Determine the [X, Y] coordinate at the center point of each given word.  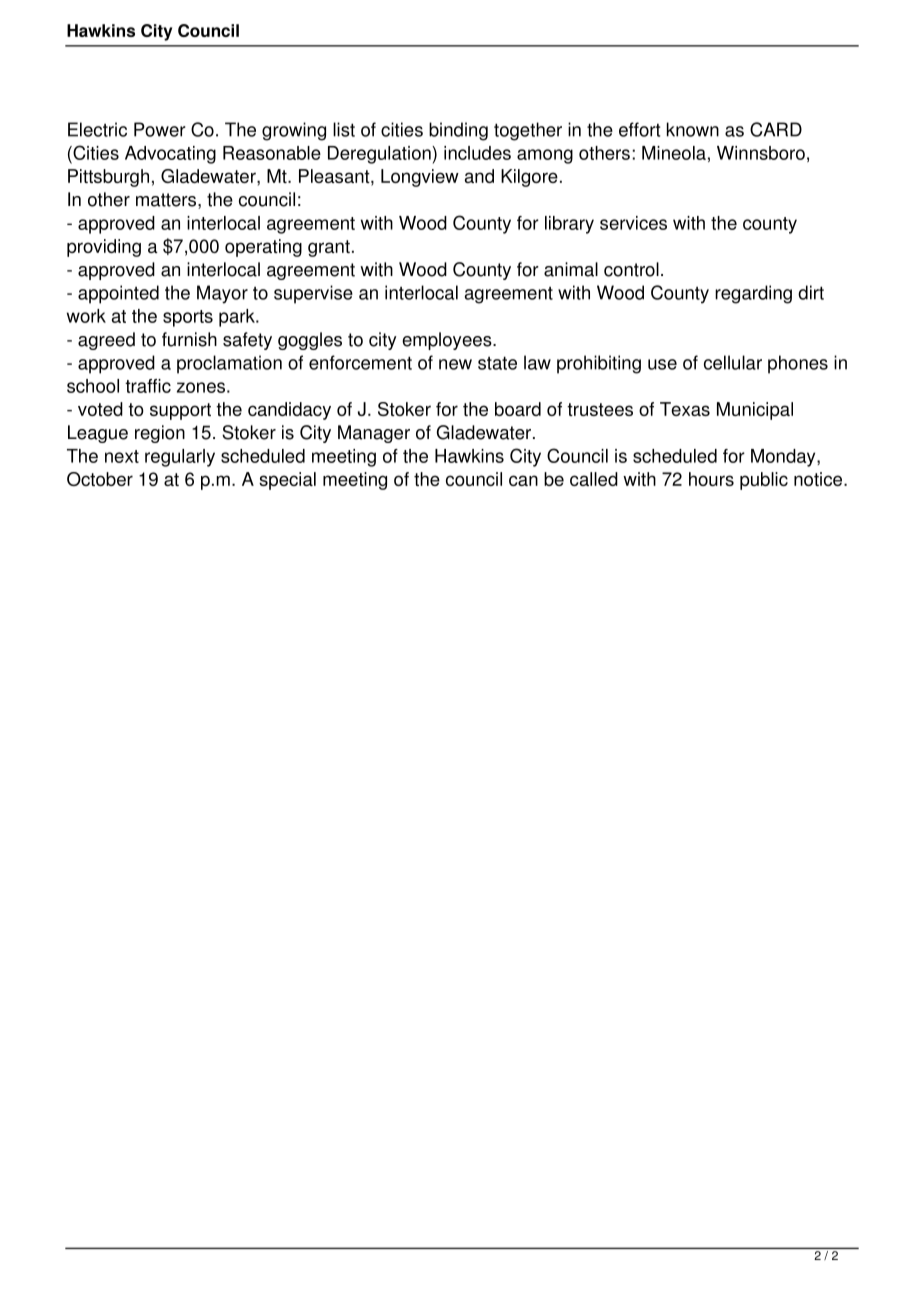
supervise [313, 294]
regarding [753, 294]
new [455, 364]
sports [188, 318]
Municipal [755, 411]
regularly [180, 458]
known [693, 129]
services [633, 223]
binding [458, 131]
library [569, 225]
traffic [148, 386]
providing [104, 248]
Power [160, 129]
